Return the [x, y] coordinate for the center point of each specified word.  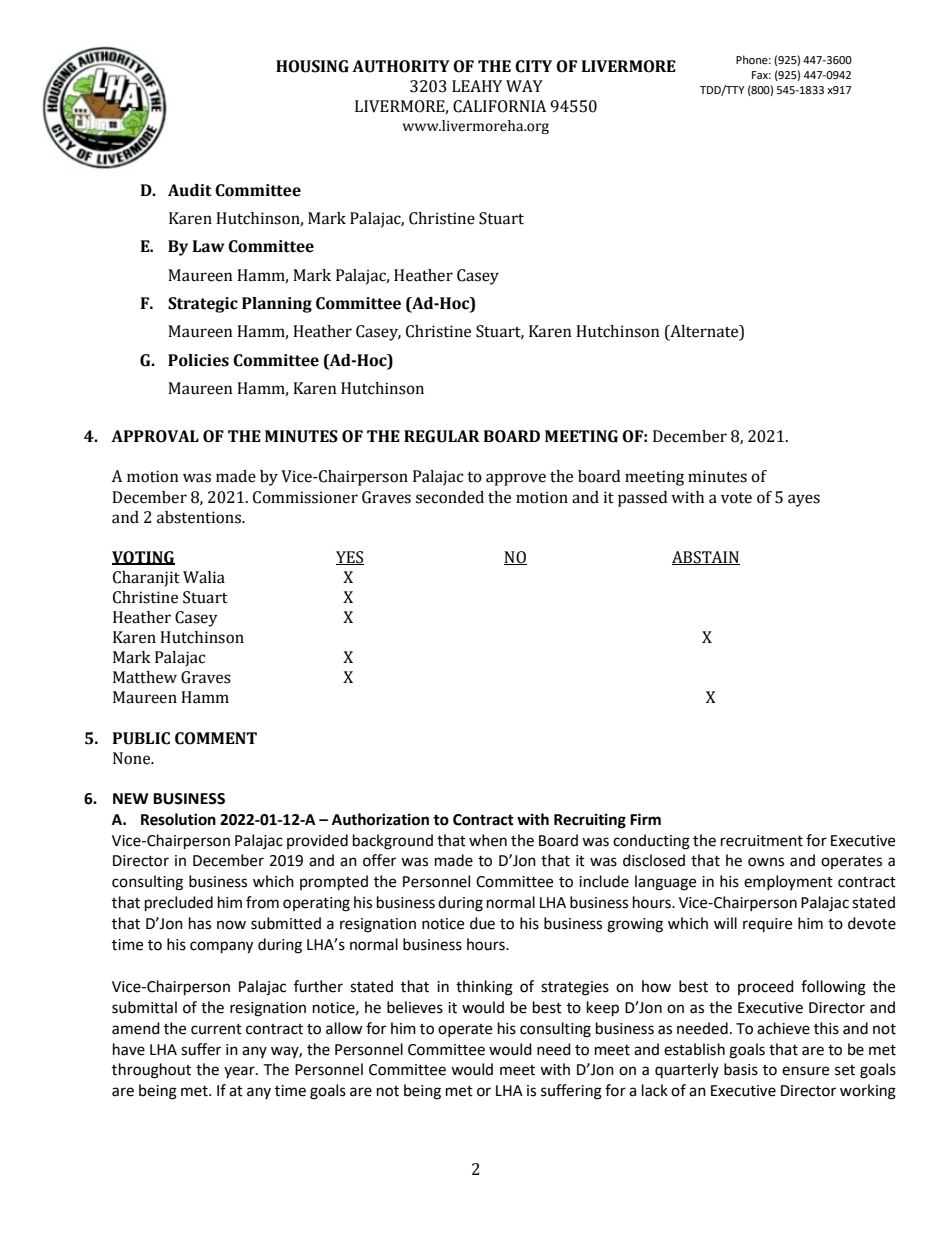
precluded [179, 904]
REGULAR [442, 436]
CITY [533, 66]
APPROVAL [155, 436]
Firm [645, 819]
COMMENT [216, 738]
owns [766, 862]
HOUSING [312, 66]
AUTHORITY [401, 66]
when [488, 840]
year [240, 1072]
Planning [277, 305]
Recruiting [590, 821]
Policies [198, 360]
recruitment [762, 841]
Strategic [203, 305]
